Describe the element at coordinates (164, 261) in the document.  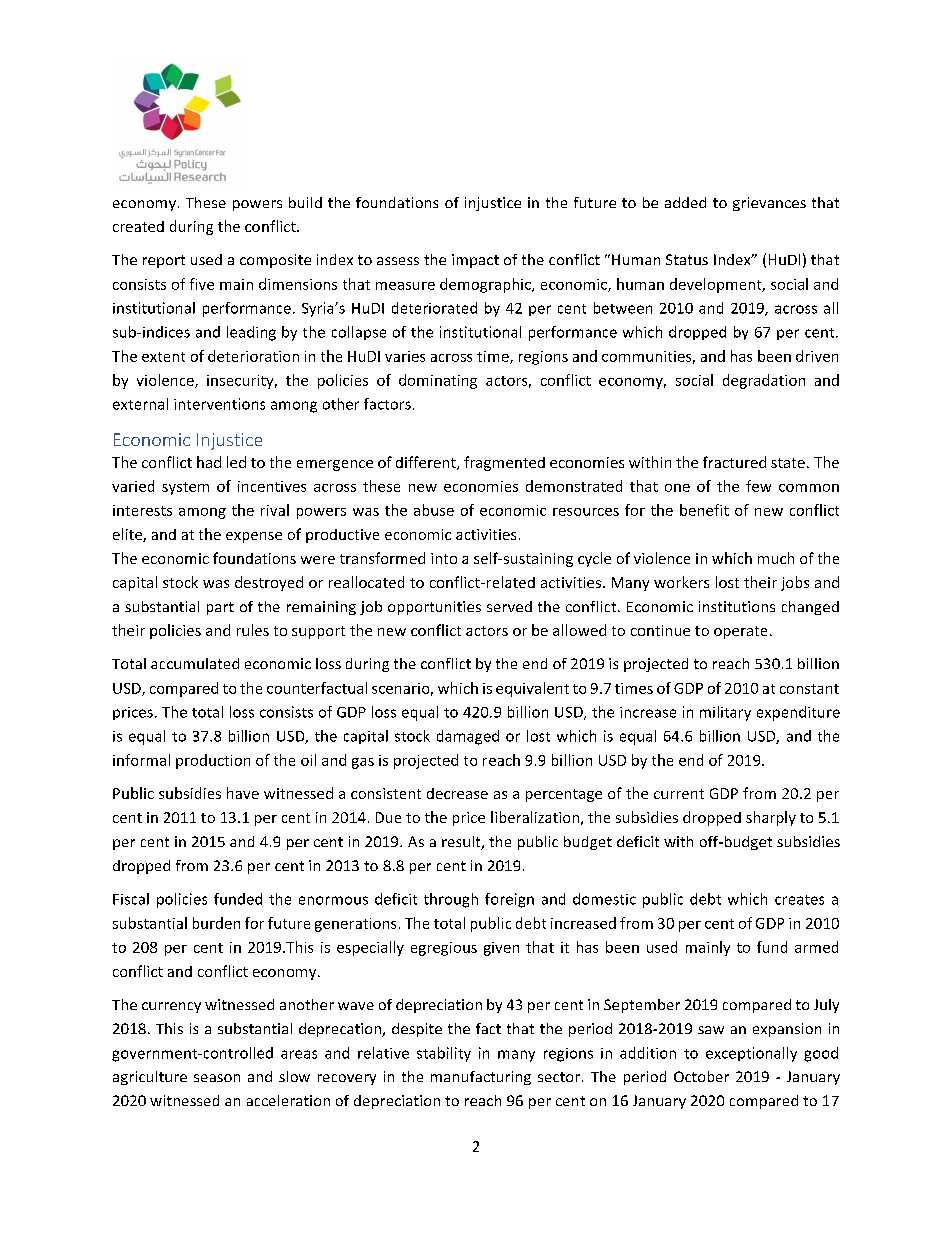
I see `report` at that location.
